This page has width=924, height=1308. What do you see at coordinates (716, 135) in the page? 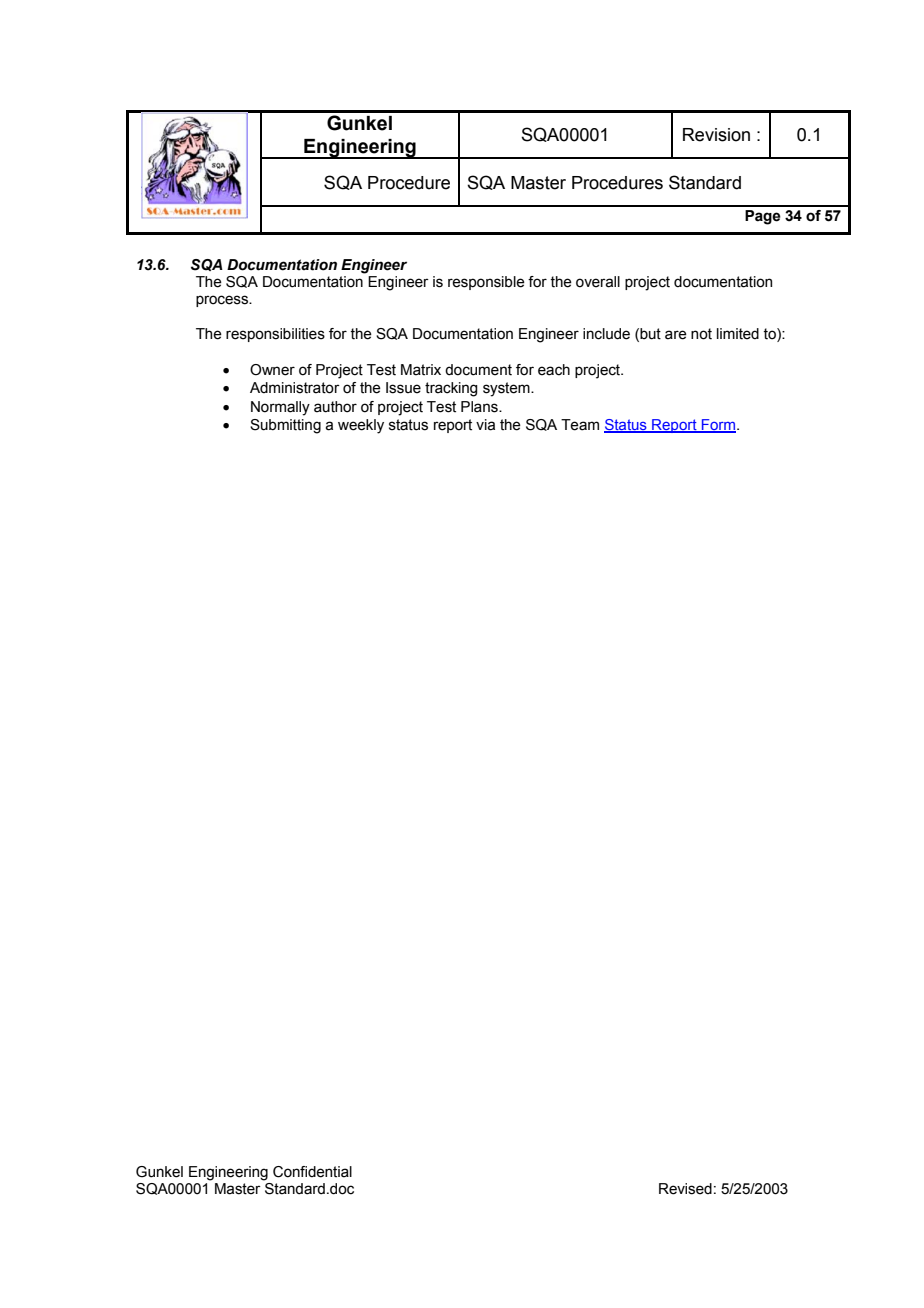
I see `Revision` at bounding box center [716, 135].
